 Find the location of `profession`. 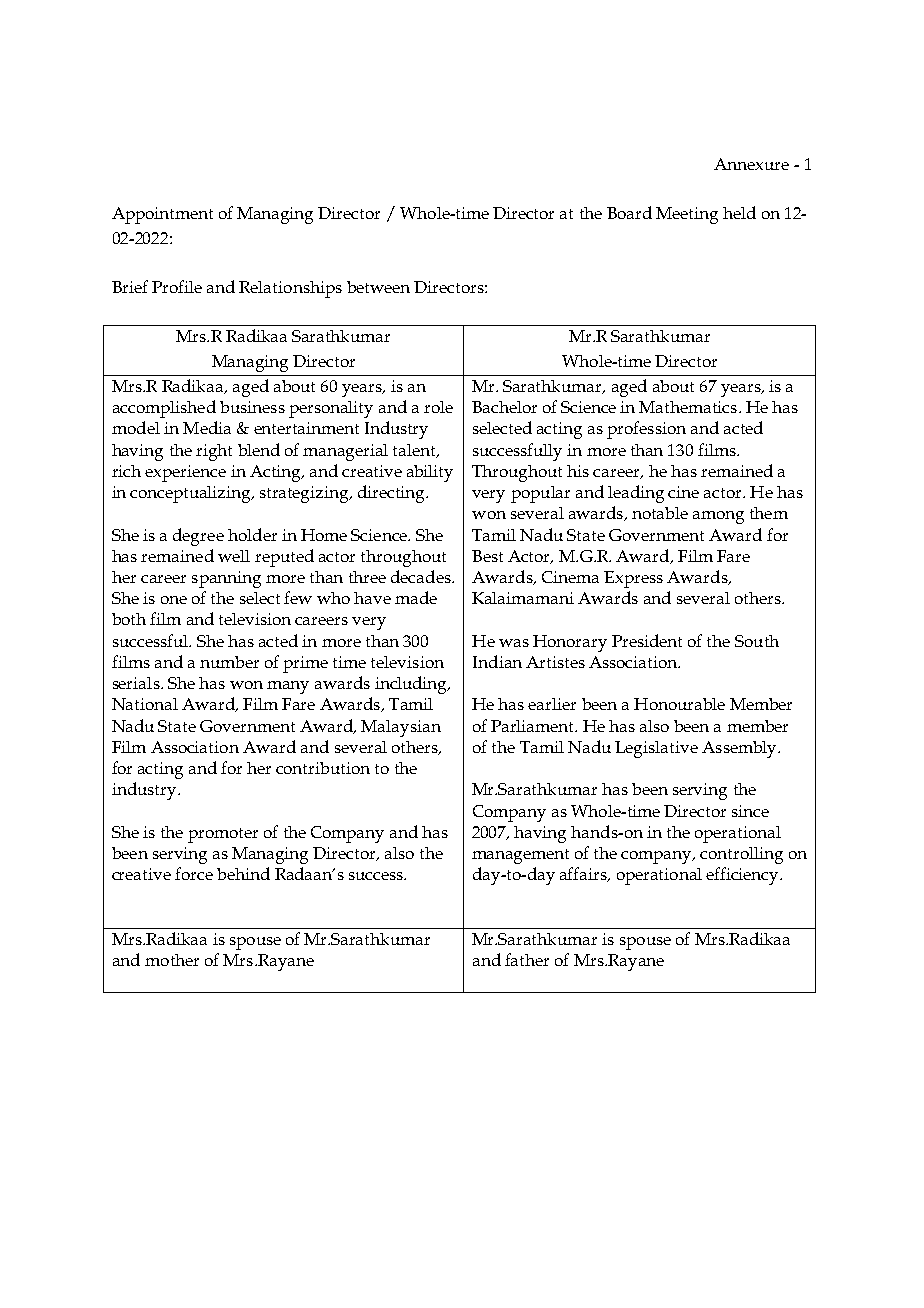

profession is located at coordinates (646, 430).
